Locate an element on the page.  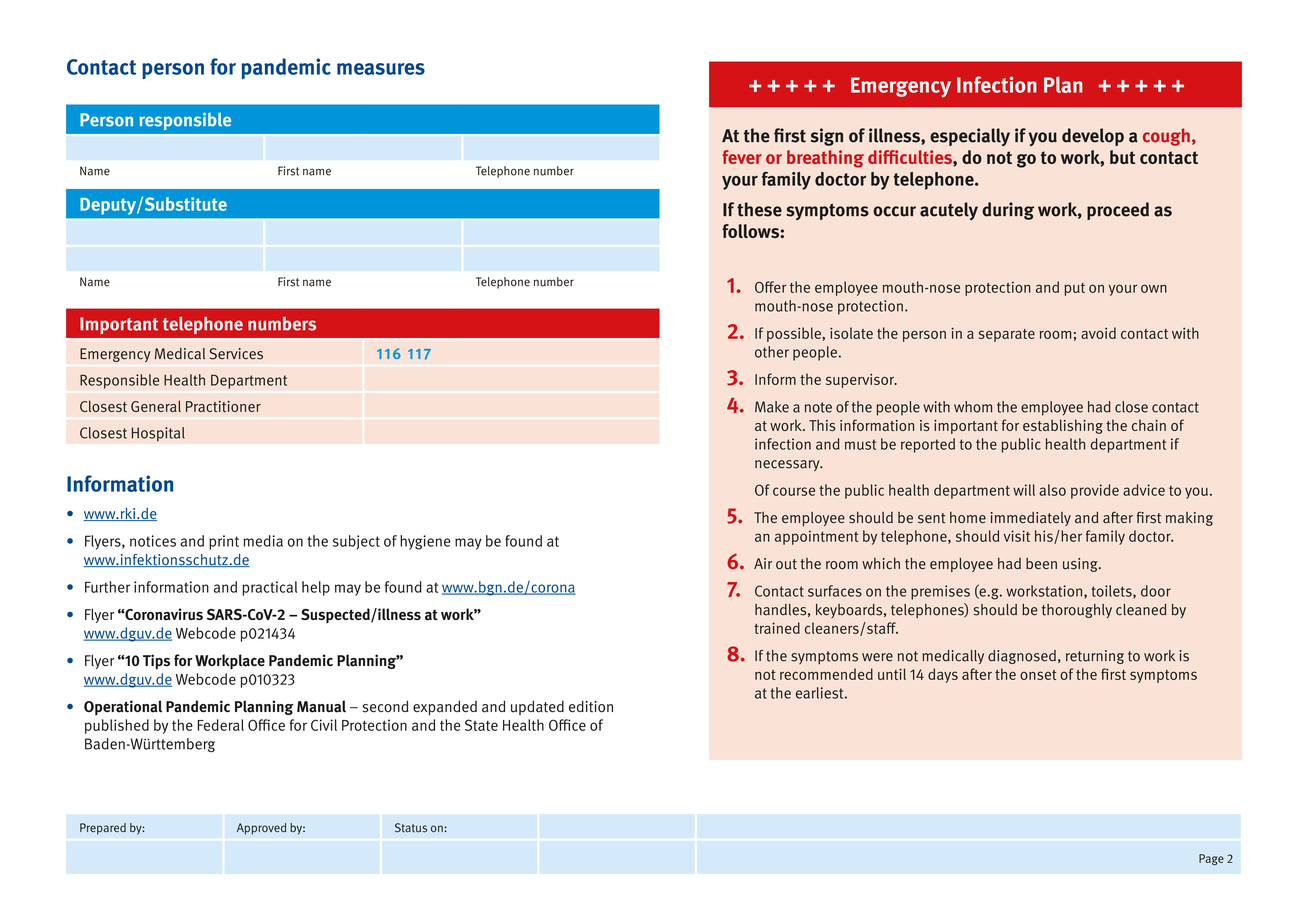
possible is located at coordinates (795, 334).
